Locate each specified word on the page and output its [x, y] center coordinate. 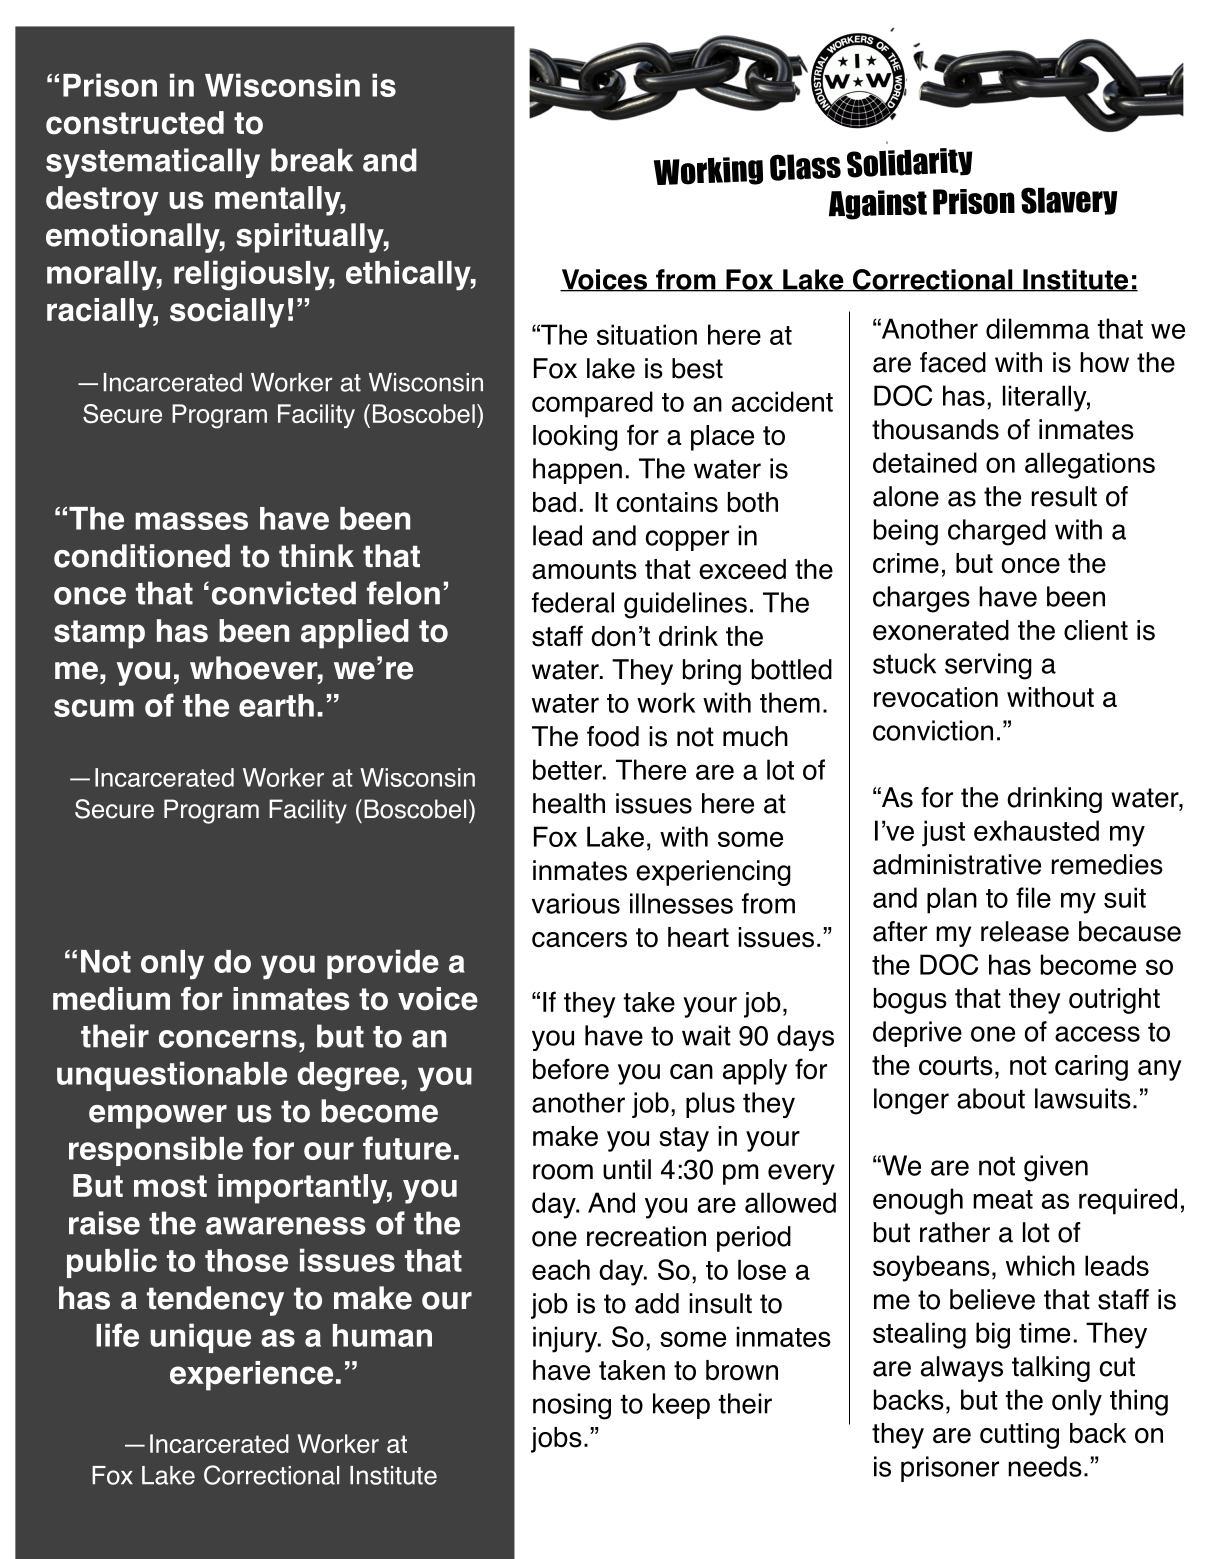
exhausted [1036, 830]
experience [251, 1376]
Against [878, 205]
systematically [153, 163]
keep [681, 1406]
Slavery [1069, 201]
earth [276, 705]
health [569, 803]
